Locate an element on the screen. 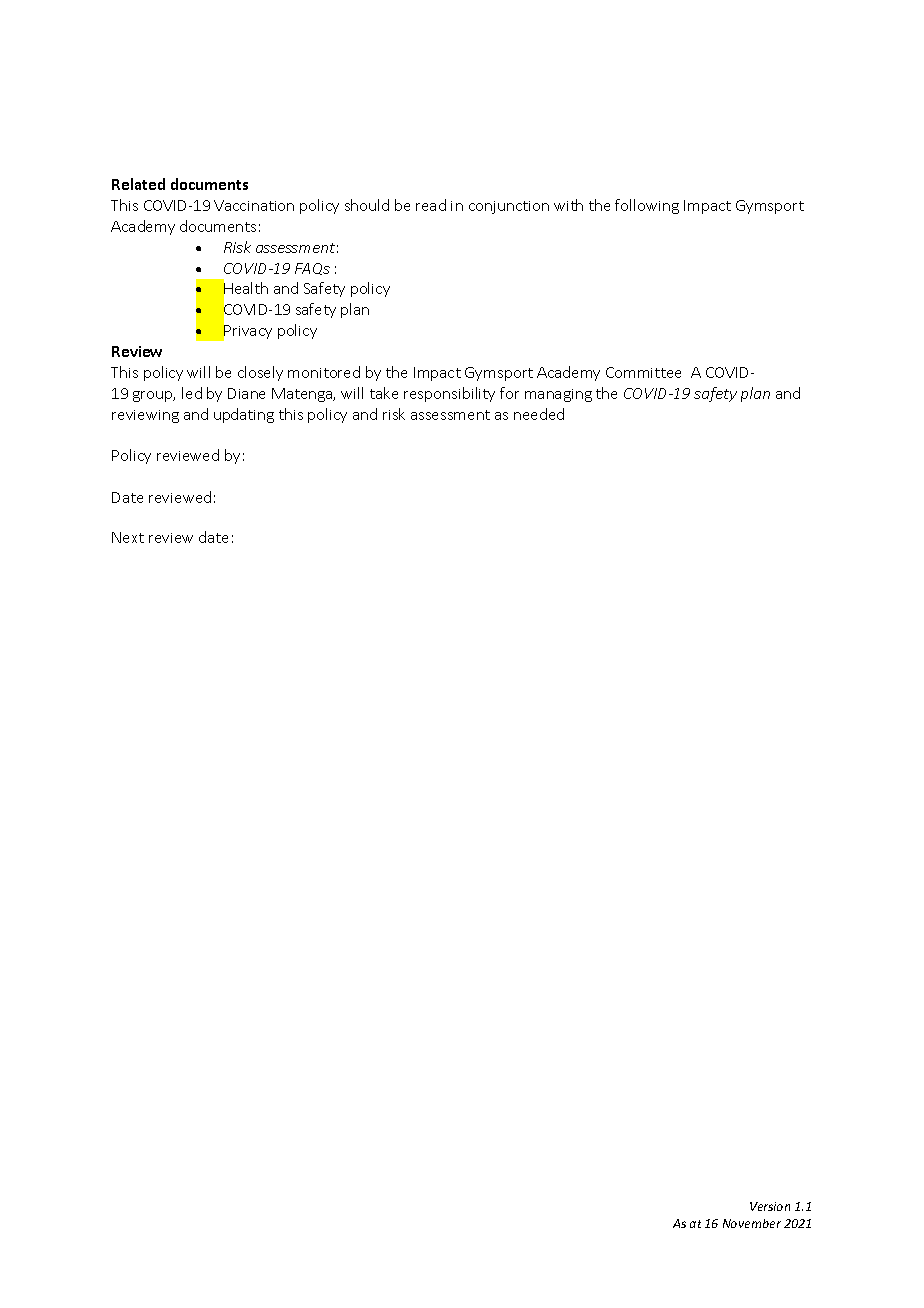 This screenshot has height=1308, width=924. read is located at coordinates (431, 205).
